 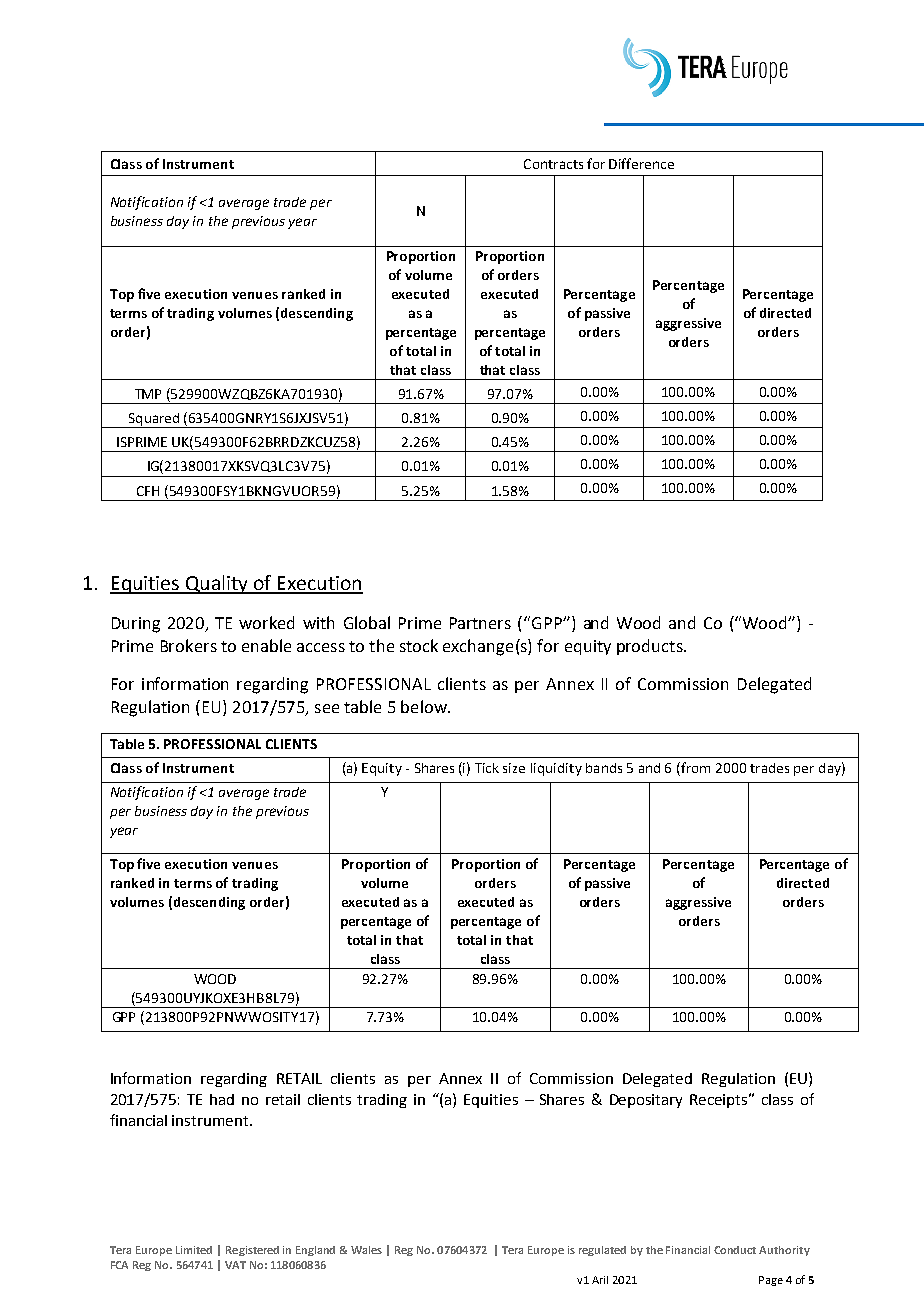 I want to click on TMP, so click(x=148, y=394).
